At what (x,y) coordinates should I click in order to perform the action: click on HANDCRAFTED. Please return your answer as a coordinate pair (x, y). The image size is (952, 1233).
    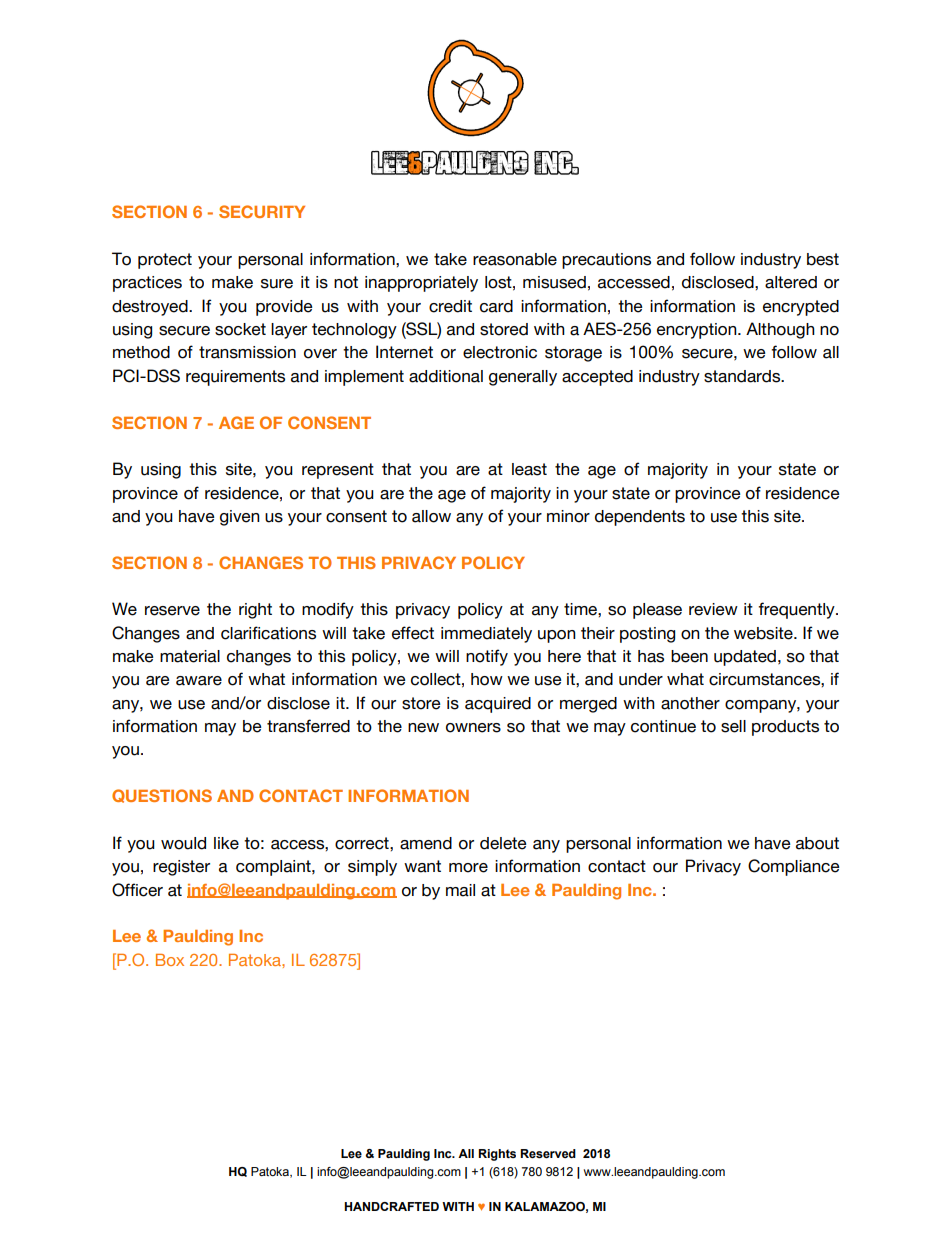
    Looking at the image, I should click on (391, 1206).
